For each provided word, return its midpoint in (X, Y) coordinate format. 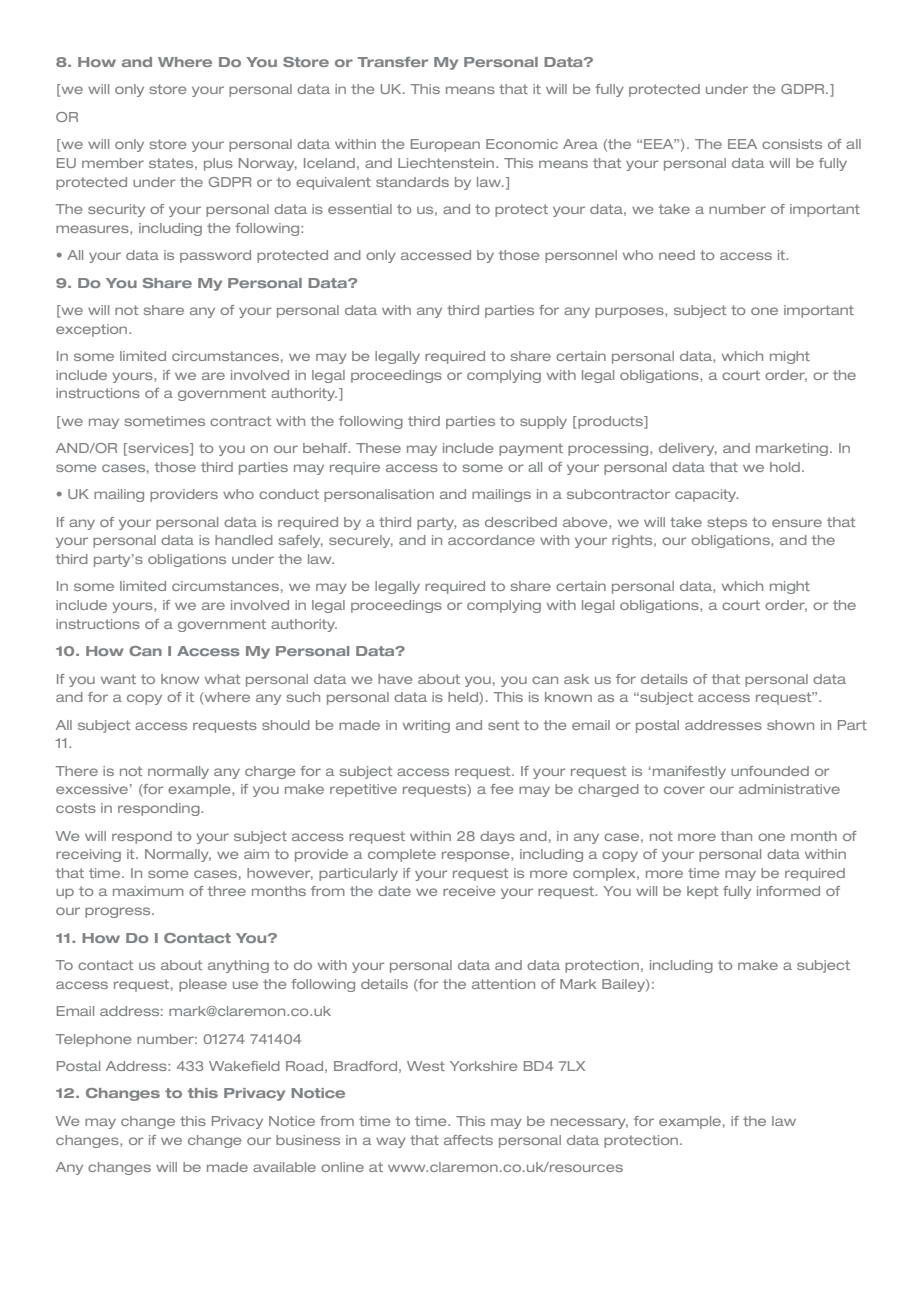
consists (792, 144)
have (395, 679)
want (118, 679)
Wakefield (244, 1066)
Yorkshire (483, 1066)
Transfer (392, 62)
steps (727, 523)
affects (468, 1140)
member (113, 163)
